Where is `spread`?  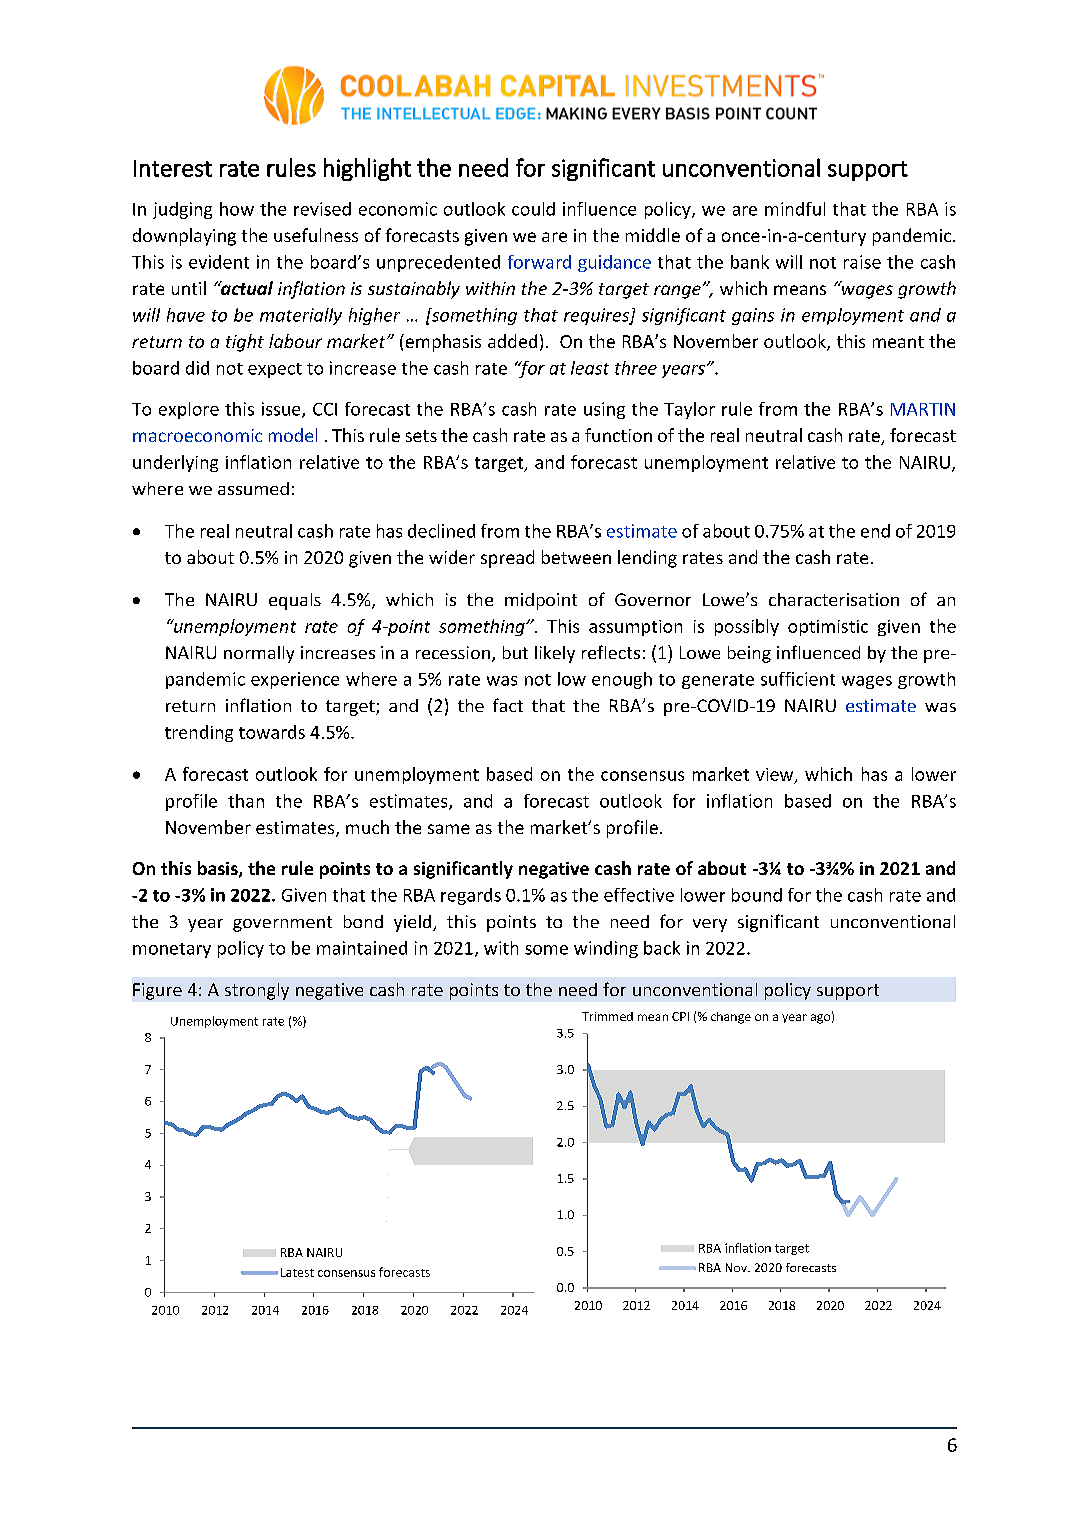 spread is located at coordinates (507, 559).
